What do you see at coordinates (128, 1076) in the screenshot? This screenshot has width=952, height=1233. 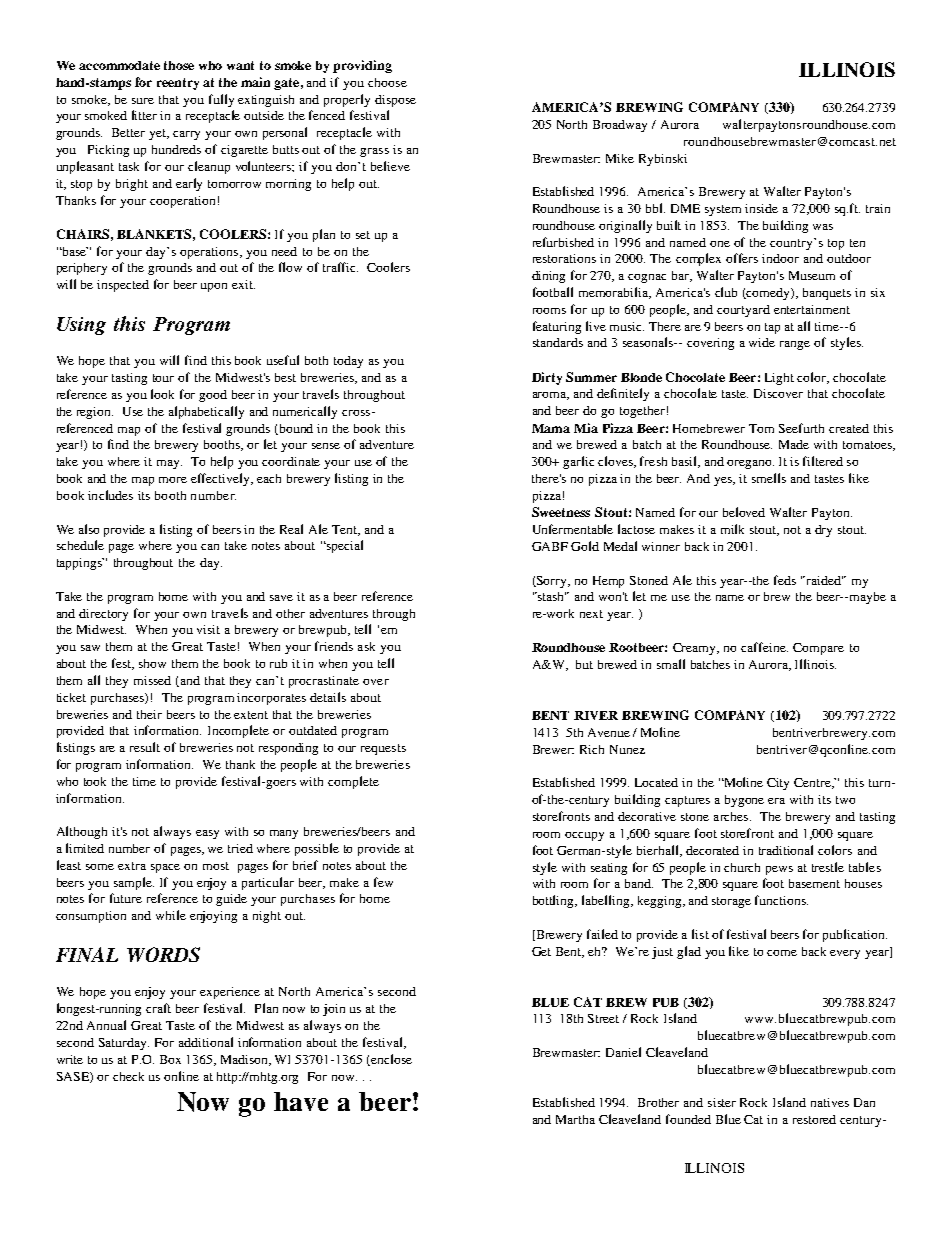 I see `check` at bounding box center [128, 1076].
